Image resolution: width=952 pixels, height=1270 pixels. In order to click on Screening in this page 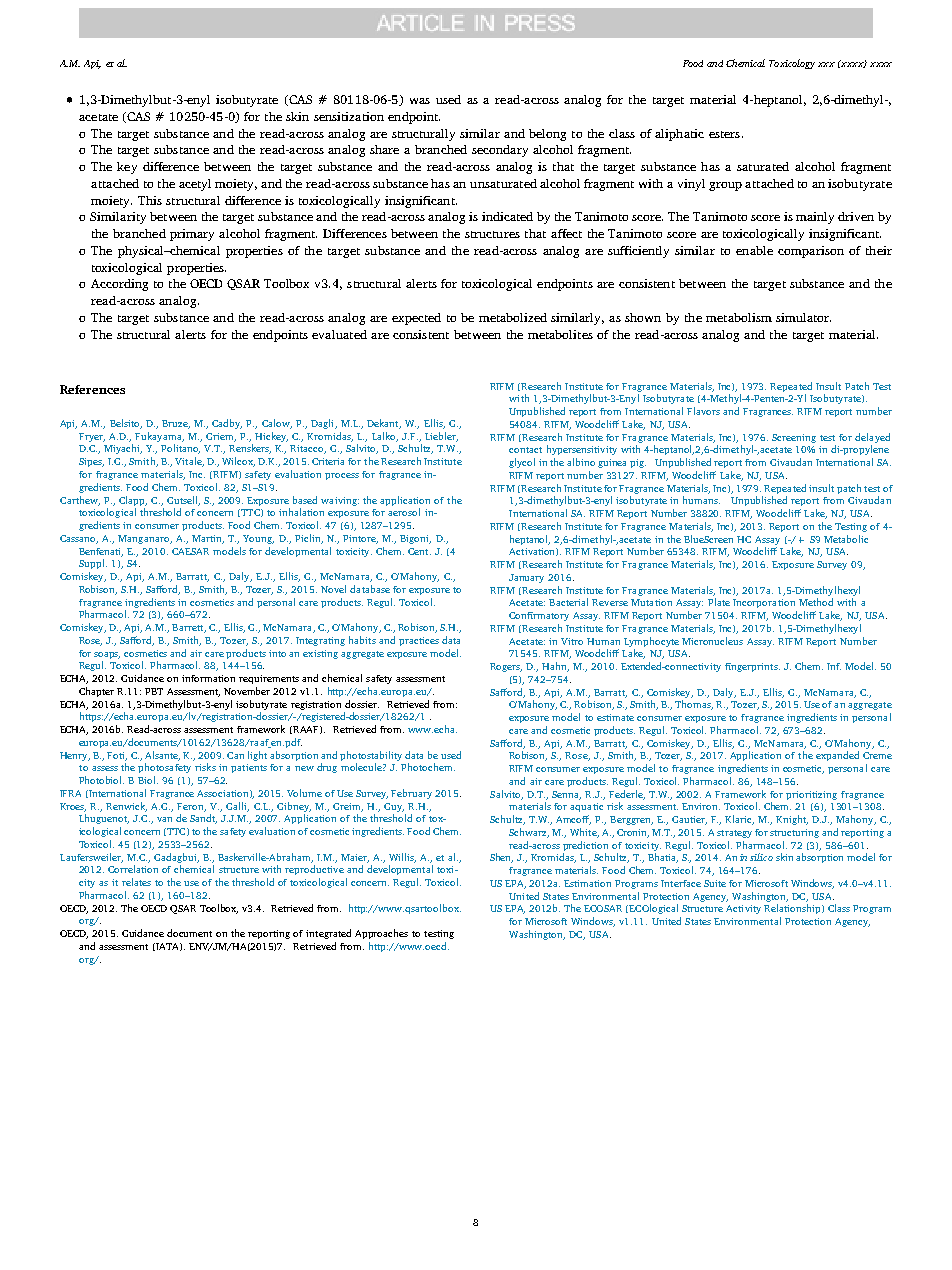, I will do `click(794, 438)`.
